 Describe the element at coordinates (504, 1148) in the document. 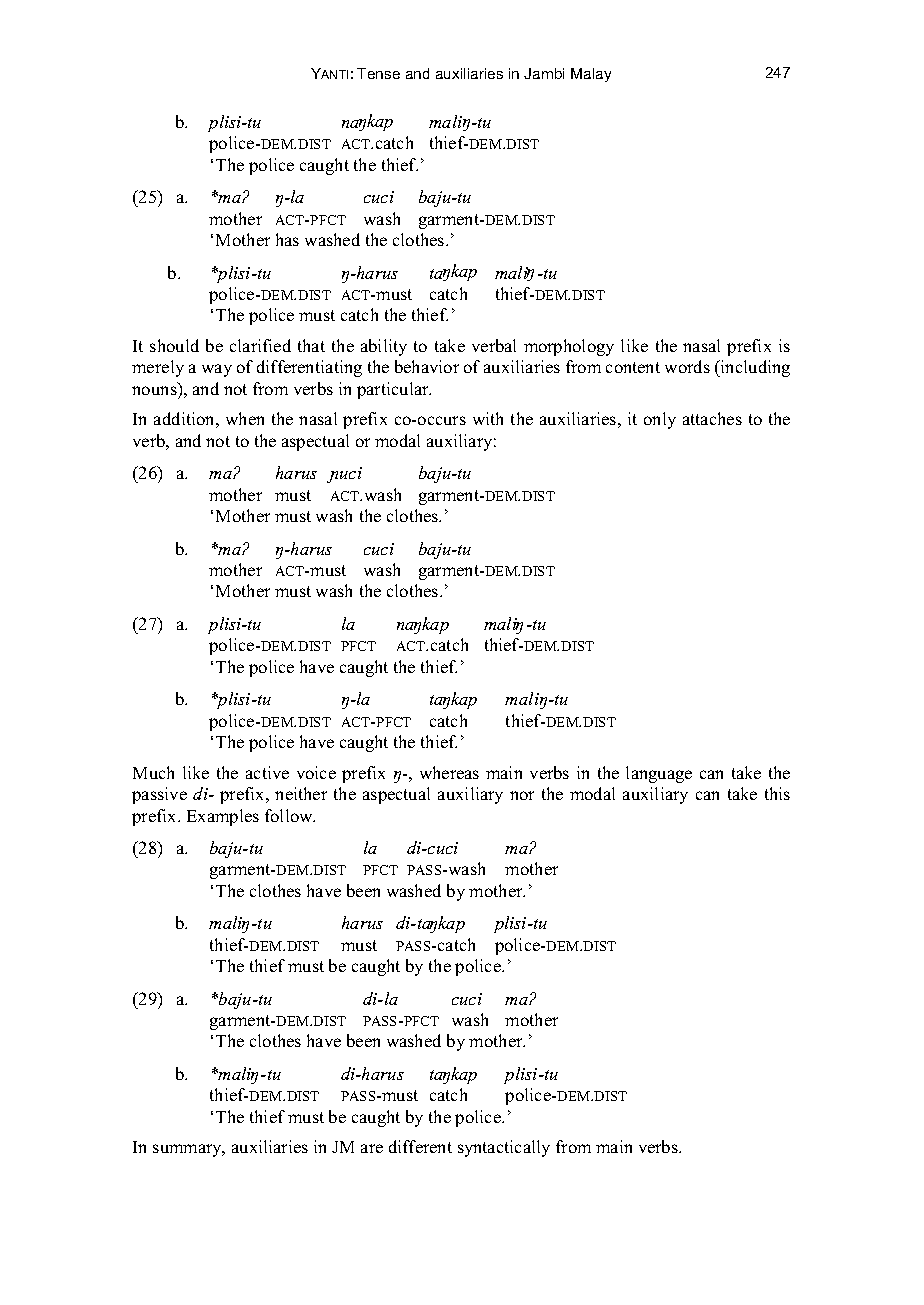

I see `syntactically` at that location.
